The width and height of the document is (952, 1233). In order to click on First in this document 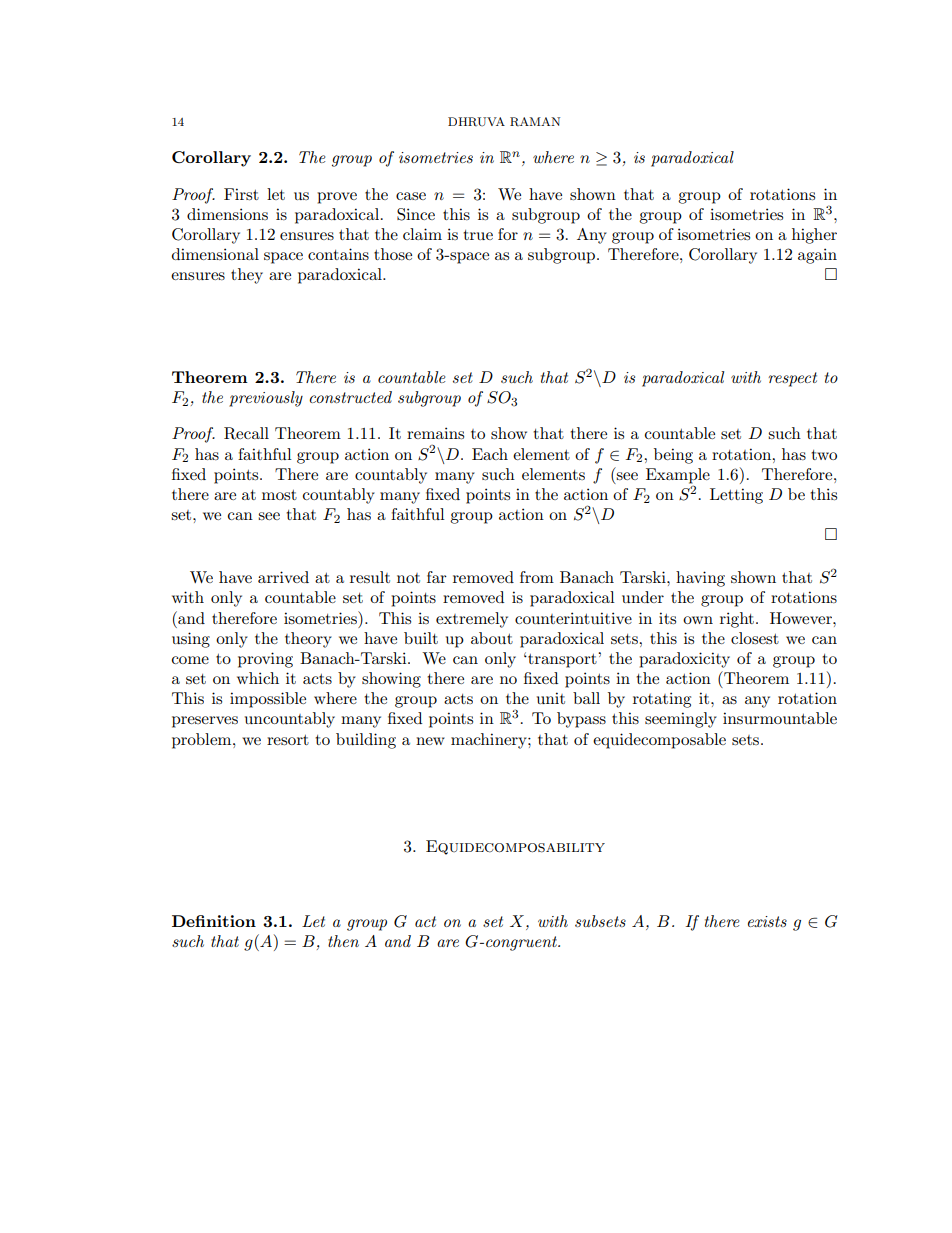, I will do `click(241, 194)`.
